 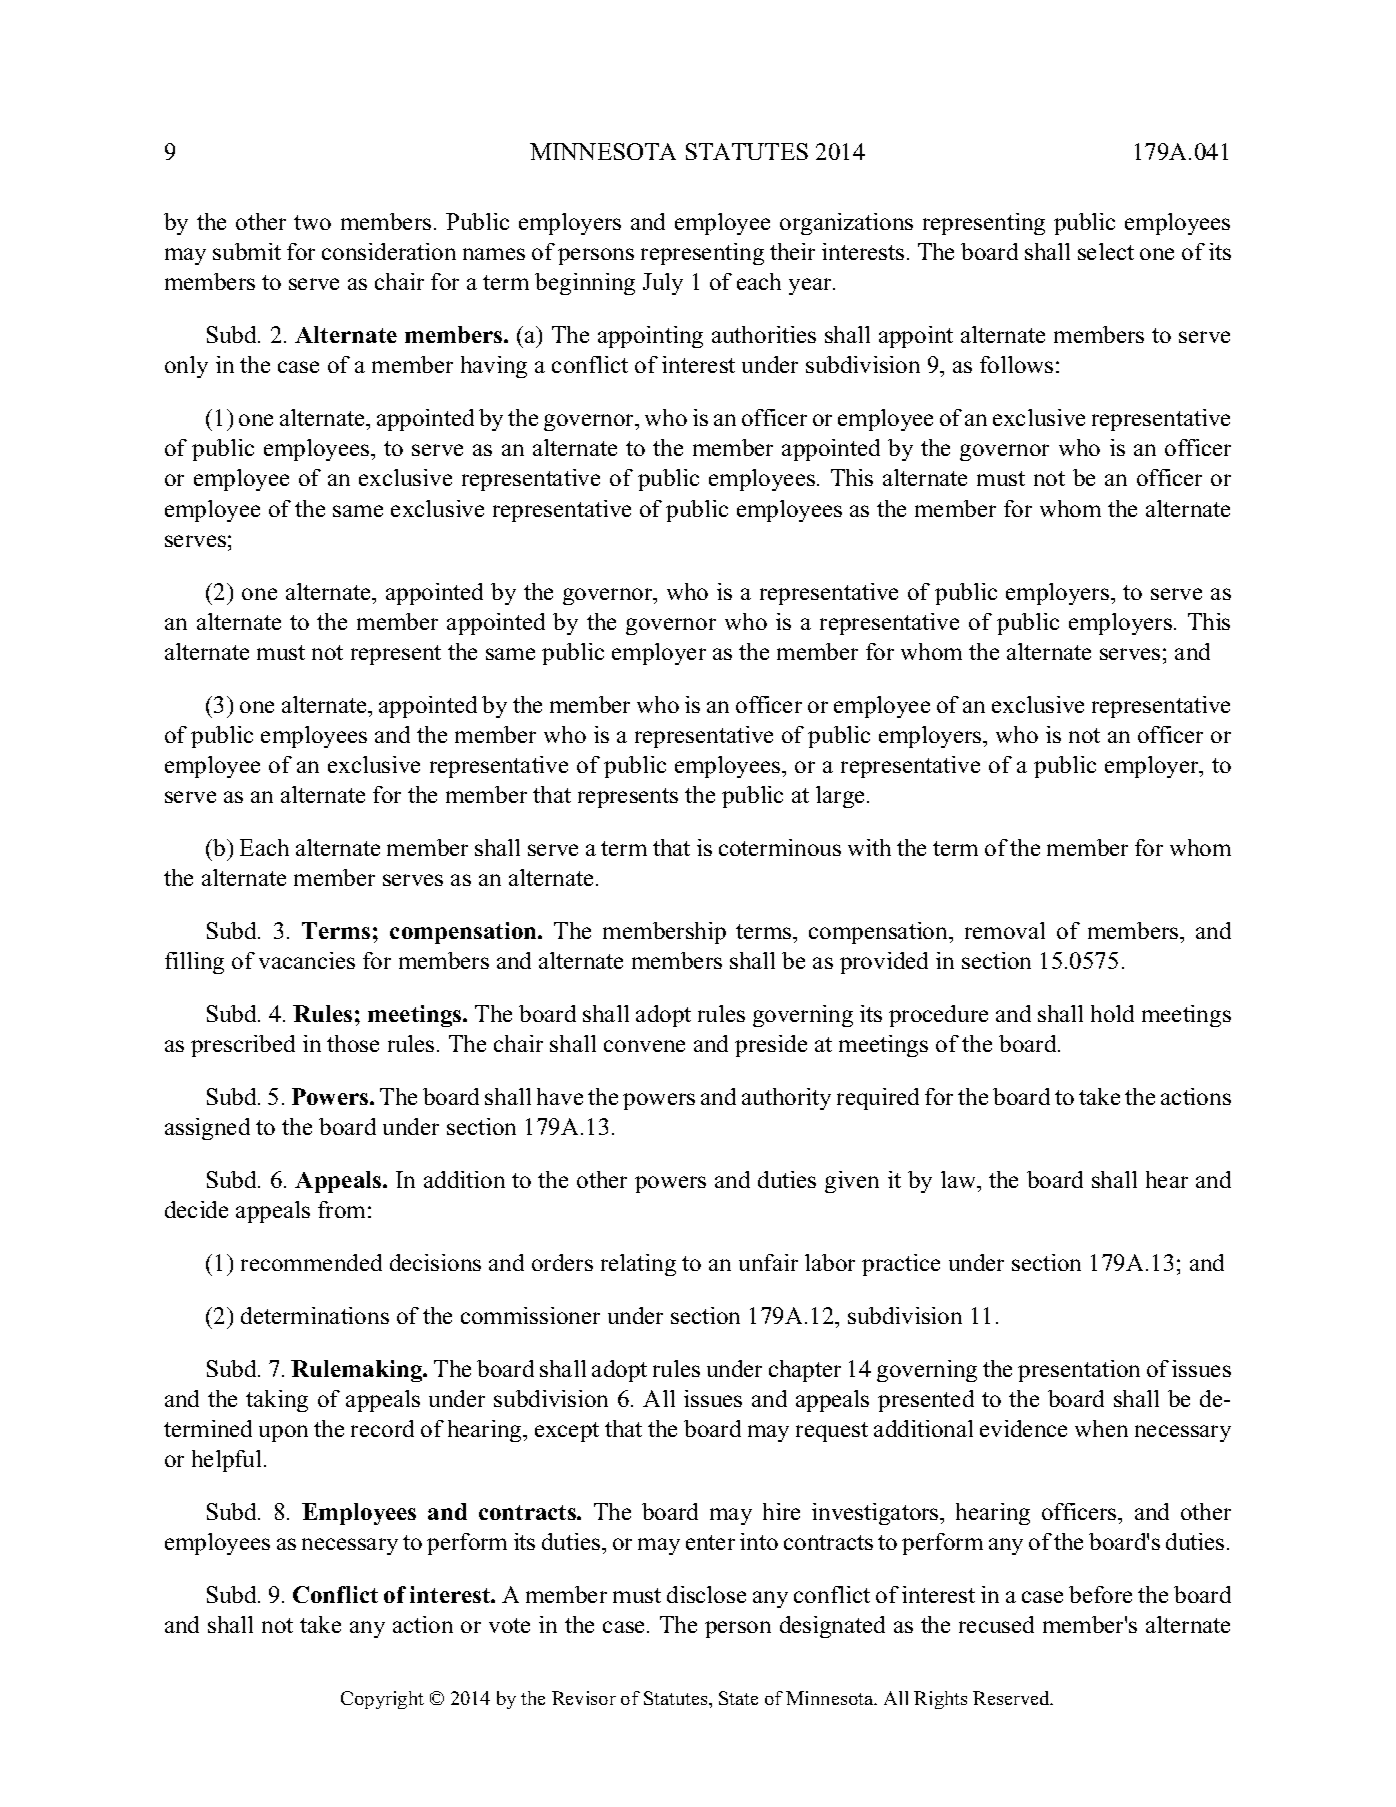 I want to click on select, so click(x=1106, y=251).
